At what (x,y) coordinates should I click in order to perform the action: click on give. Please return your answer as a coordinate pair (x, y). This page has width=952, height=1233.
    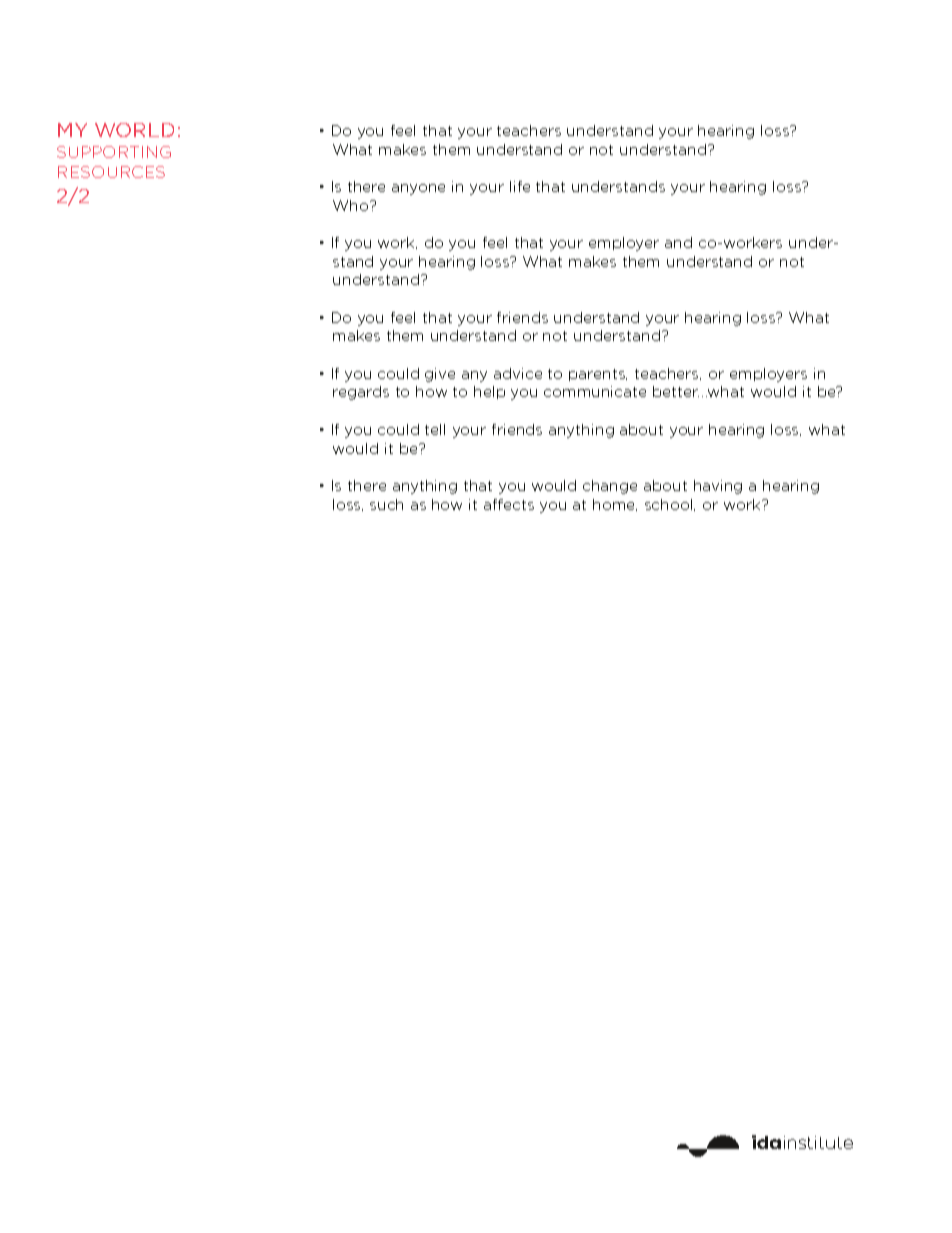
    Looking at the image, I should click on (440, 375).
